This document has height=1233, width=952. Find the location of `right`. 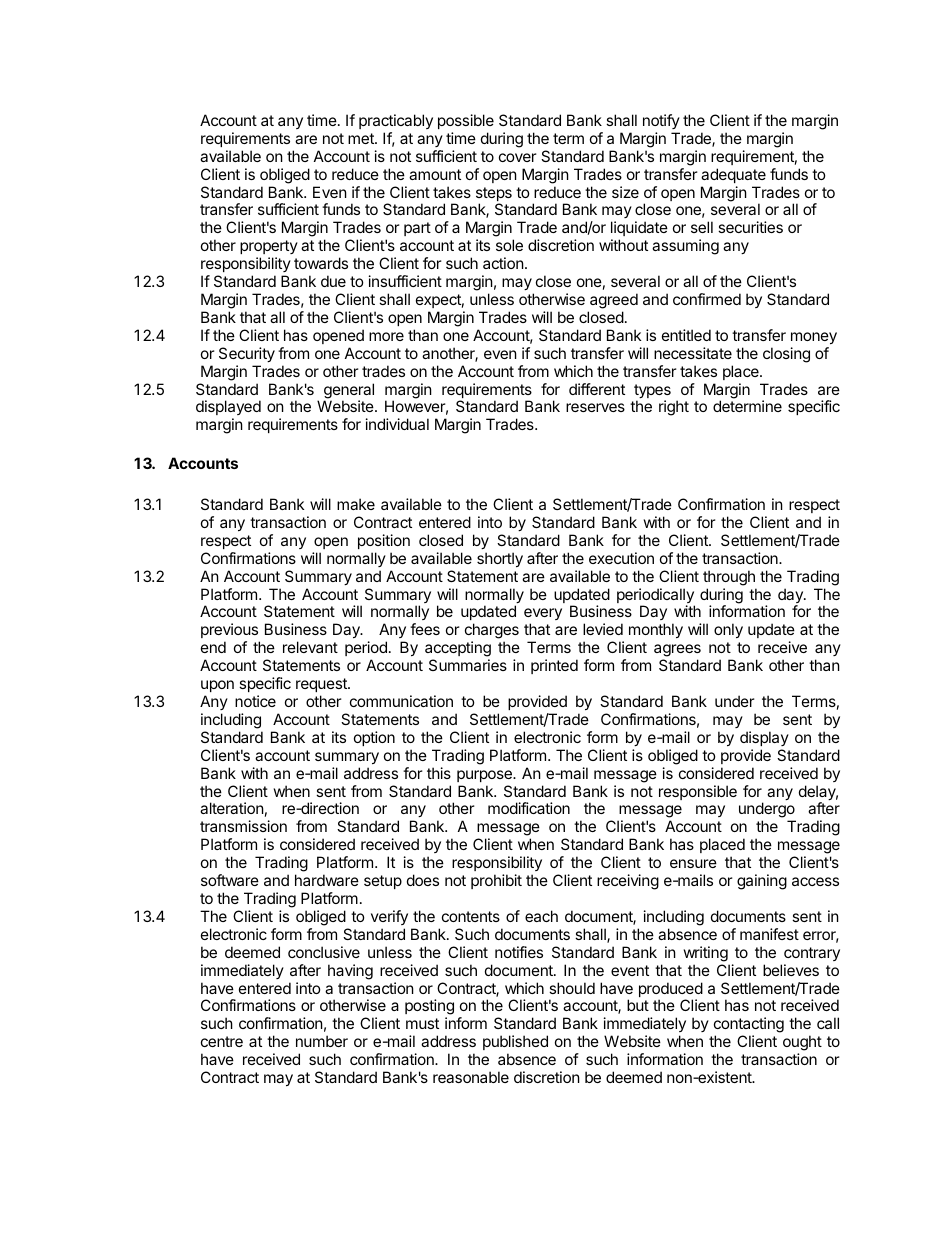

right is located at coordinates (674, 408).
